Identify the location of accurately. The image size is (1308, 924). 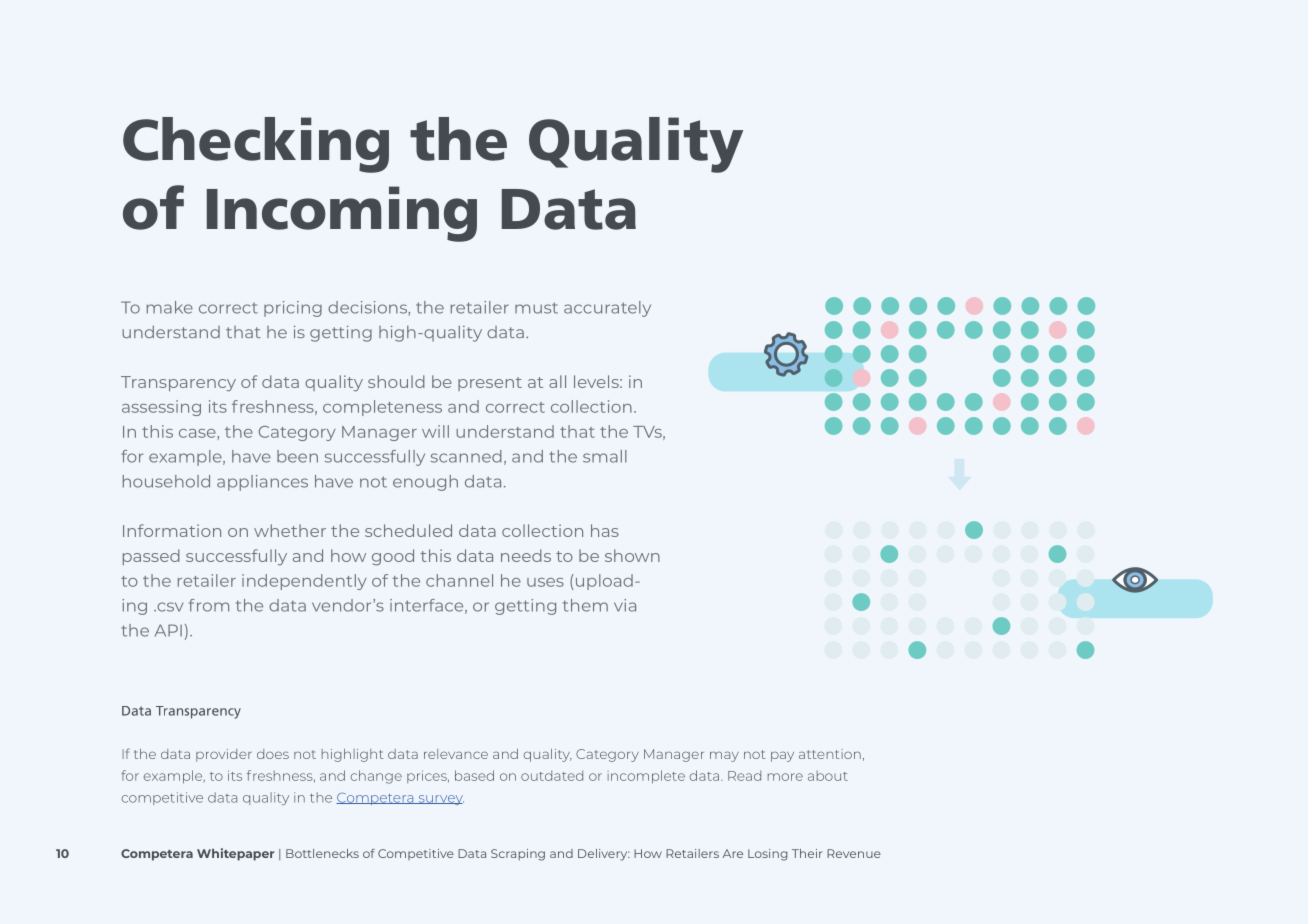
(607, 309).
